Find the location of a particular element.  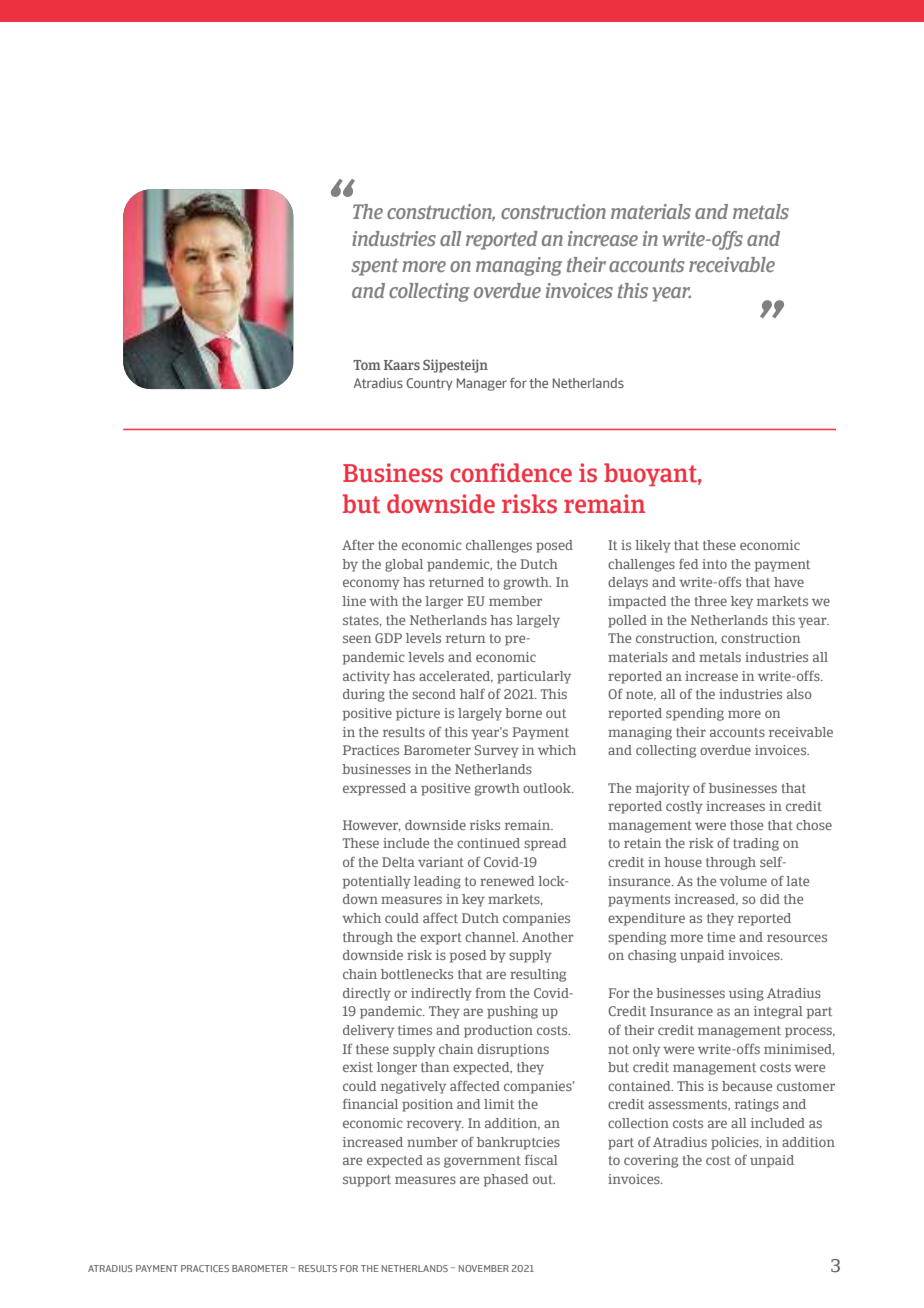

borne is located at coordinates (523, 713).
